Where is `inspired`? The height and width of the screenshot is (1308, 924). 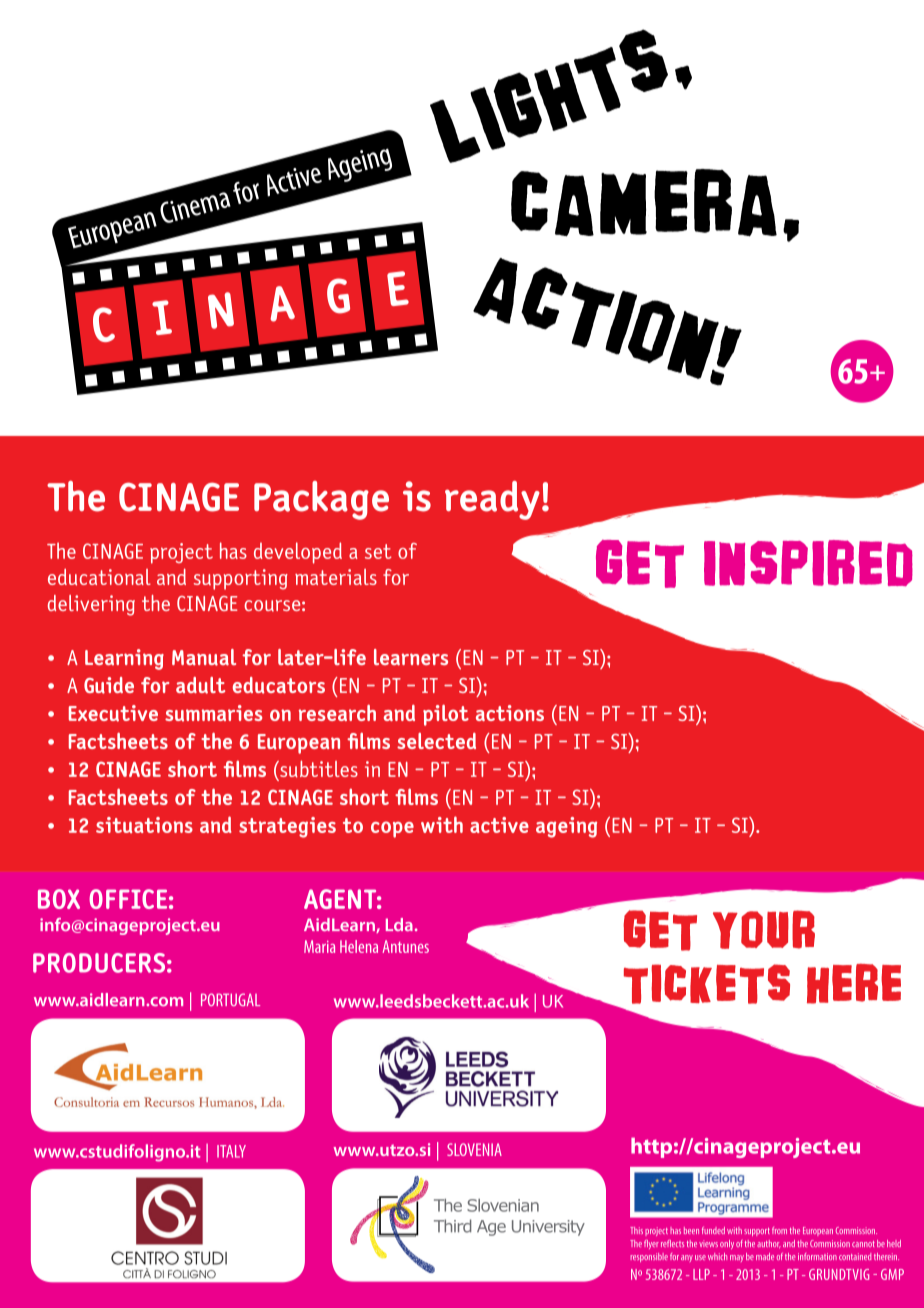
inspired is located at coordinates (808, 563).
